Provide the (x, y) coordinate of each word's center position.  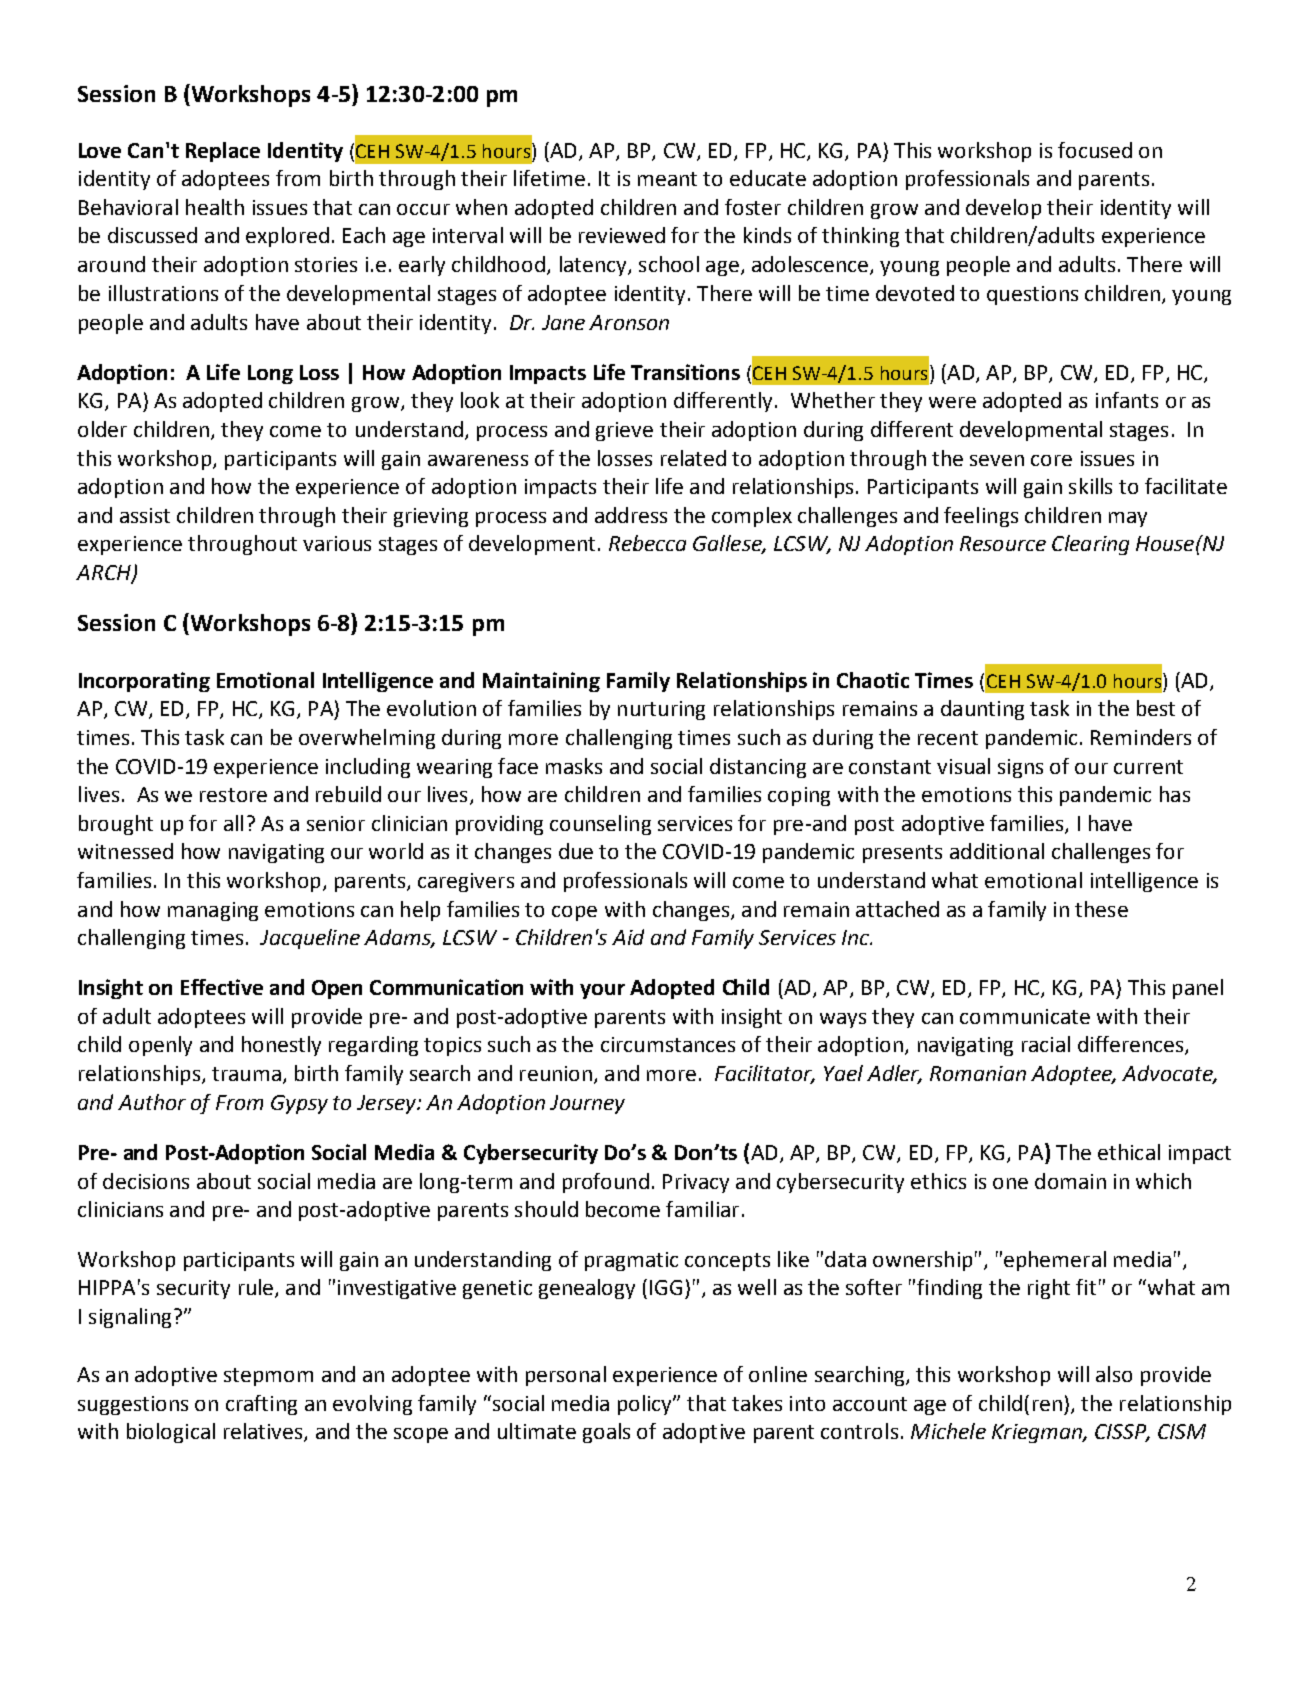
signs (1020, 768)
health (215, 207)
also (1114, 1374)
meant (667, 179)
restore (233, 795)
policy (646, 1405)
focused (1095, 150)
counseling (600, 825)
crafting (261, 1405)
